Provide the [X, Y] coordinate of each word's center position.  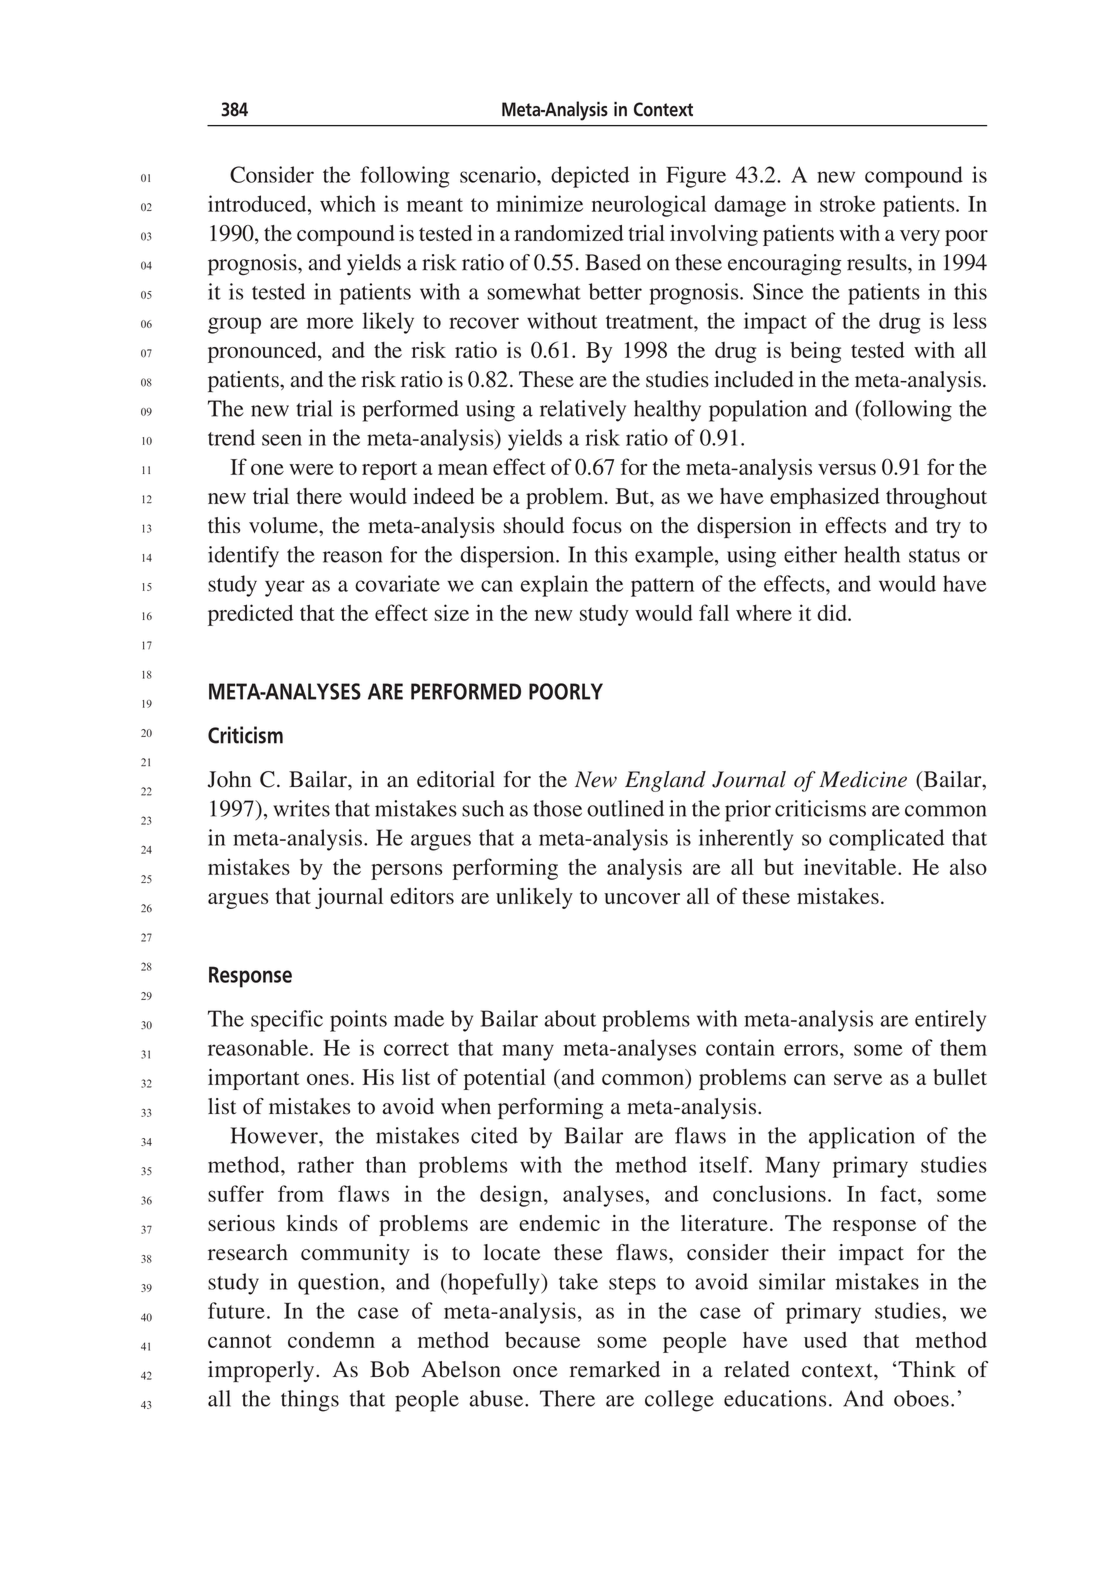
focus [597, 525]
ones [328, 1079]
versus [847, 469]
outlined [625, 808]
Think [926, 1369]
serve [858, 1079]
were [311, 469]
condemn [331, 1339]
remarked [615, 1369]
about [570, 1018]
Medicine [863, 779]
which [348, 203]
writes [301, 808]
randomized [569, 233]
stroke [847, 203]
